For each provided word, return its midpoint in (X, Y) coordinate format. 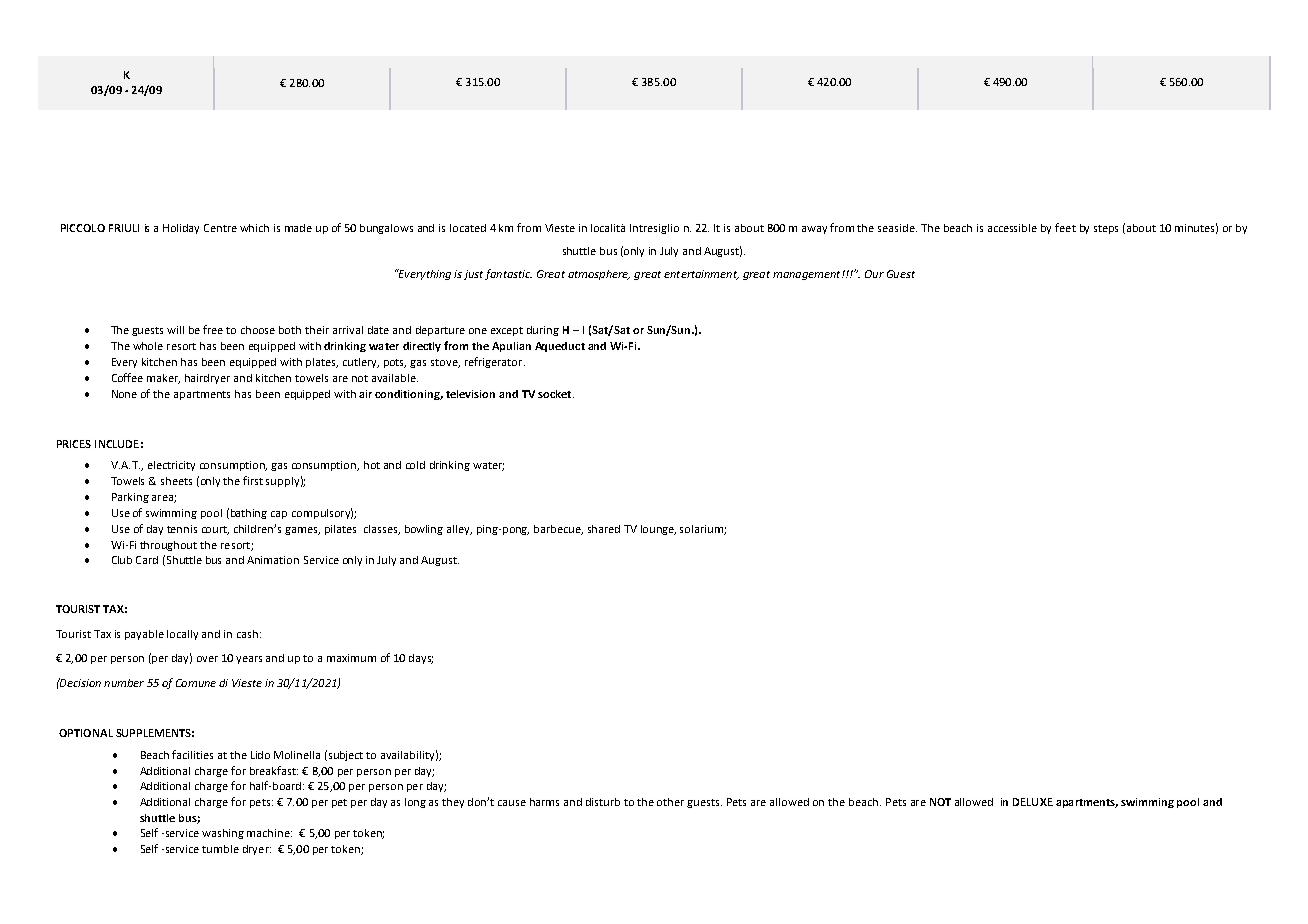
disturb (603, 802)
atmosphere (599, 275)
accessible (1012, 228)
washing (223, 834)
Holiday (181, 229)
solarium (702, 530)
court (215, 530)
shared (604, 529)
